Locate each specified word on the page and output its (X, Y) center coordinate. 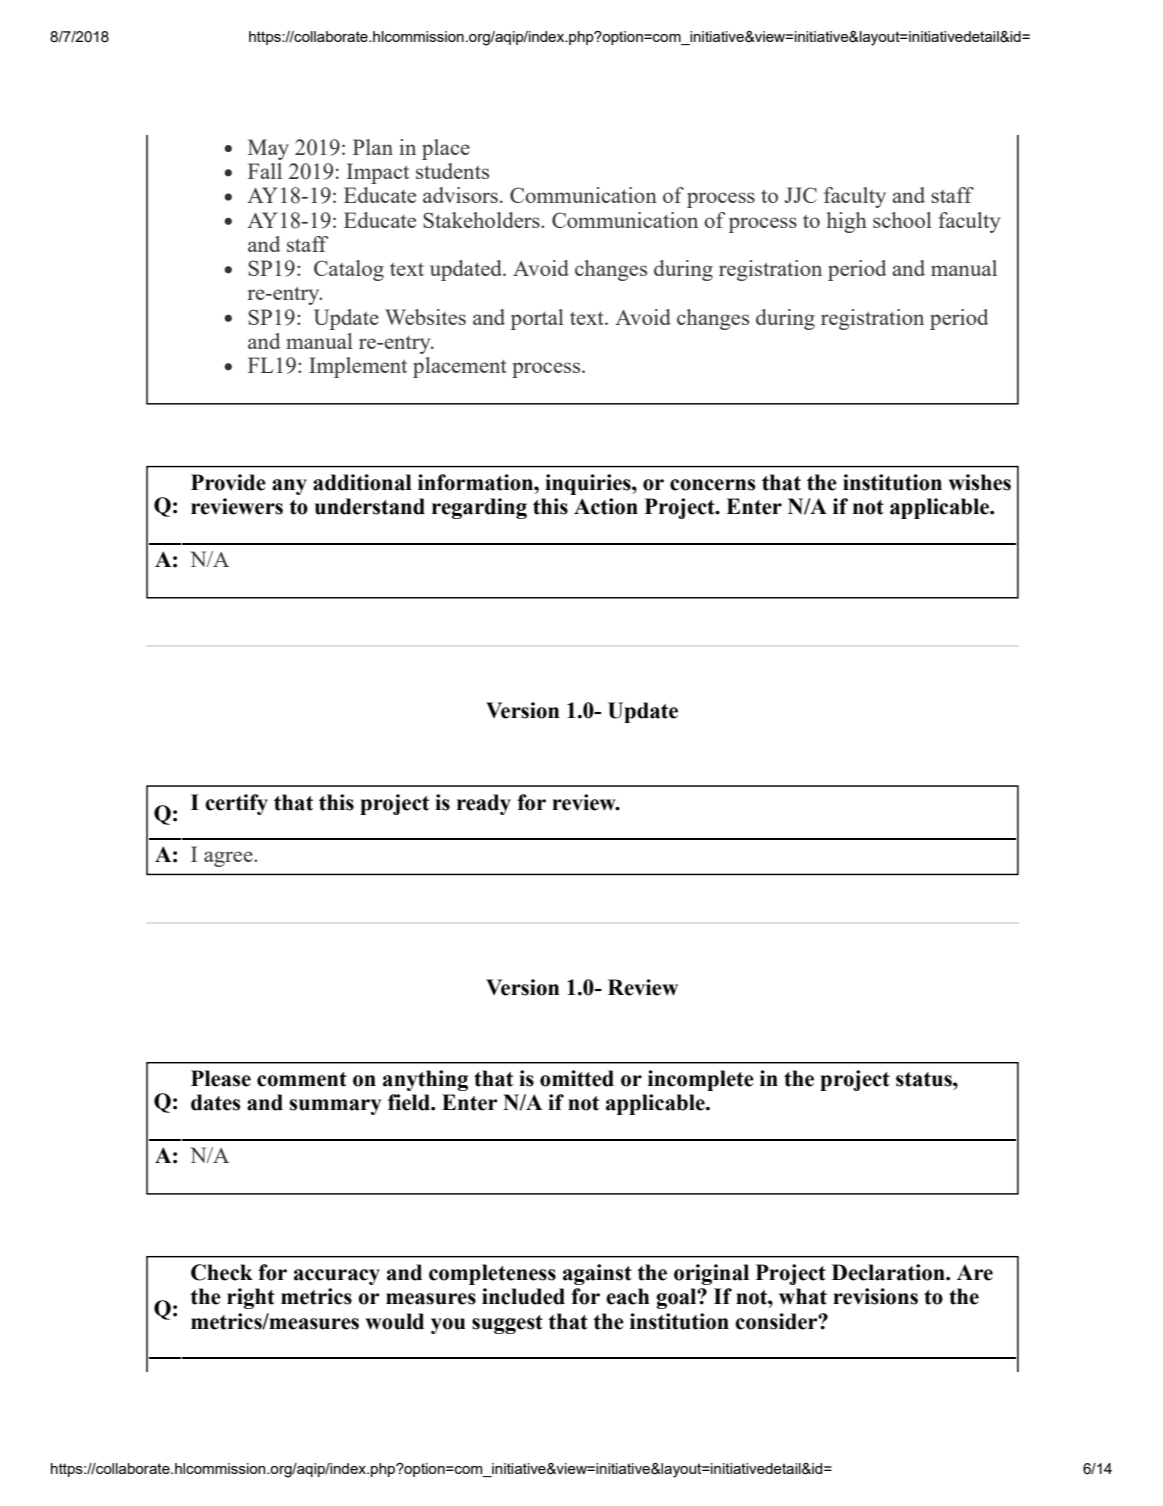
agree (229, 859)
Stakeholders (482, 220)
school (902, 220)
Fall (265, 171)
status (925, 1079)
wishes (980, 482)
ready (484, 804)
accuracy (337, 1277)
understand (370, 506)
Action (606, 506)
